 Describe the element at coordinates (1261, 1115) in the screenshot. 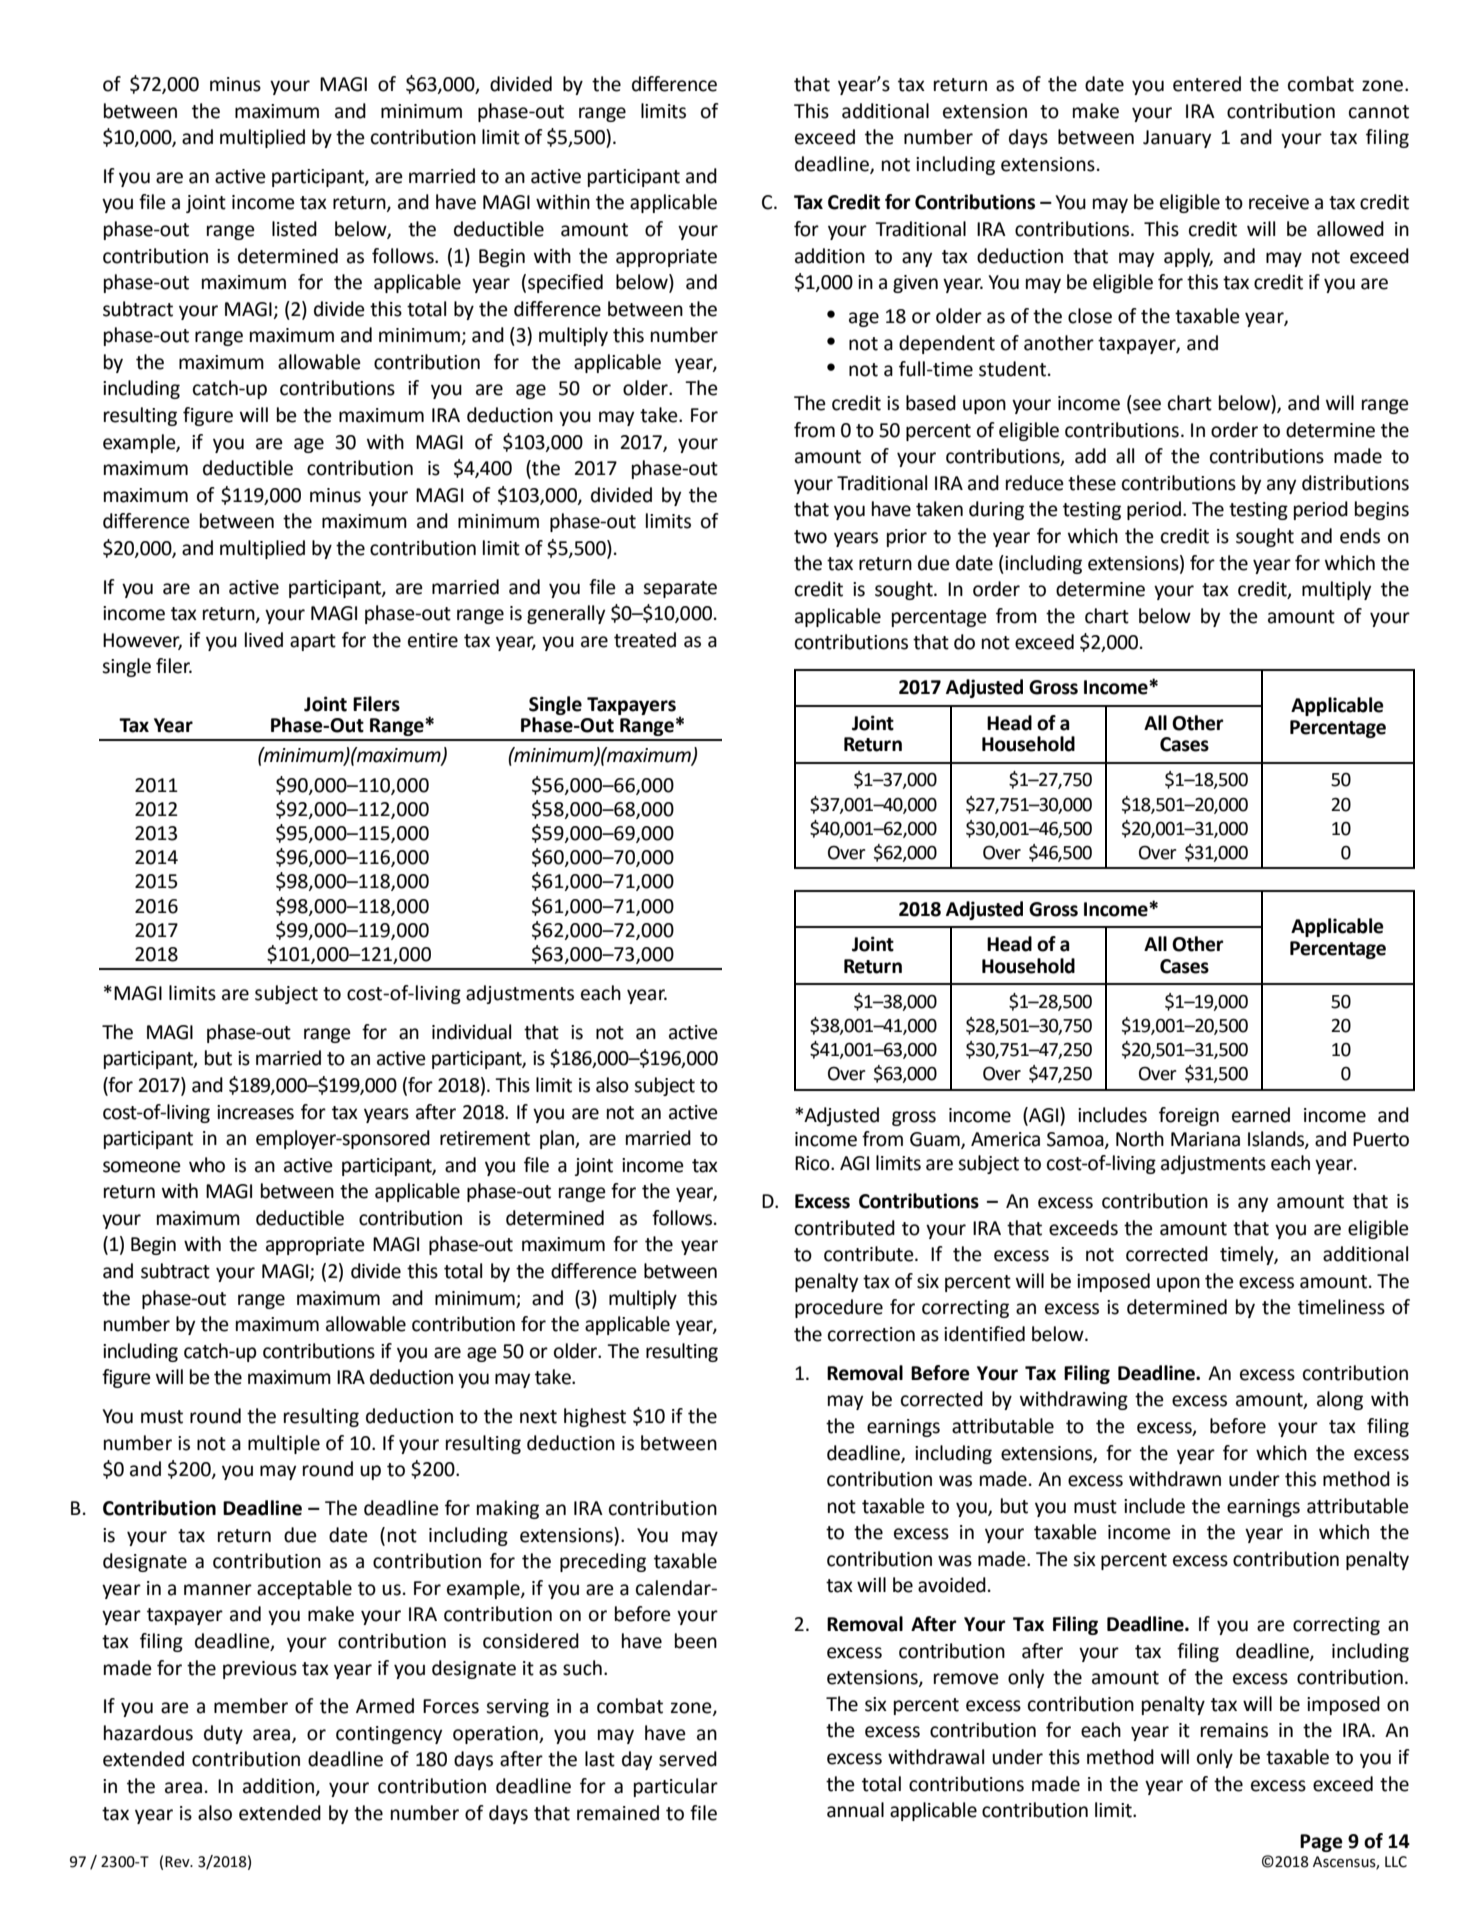

I see `earned` at that location.
